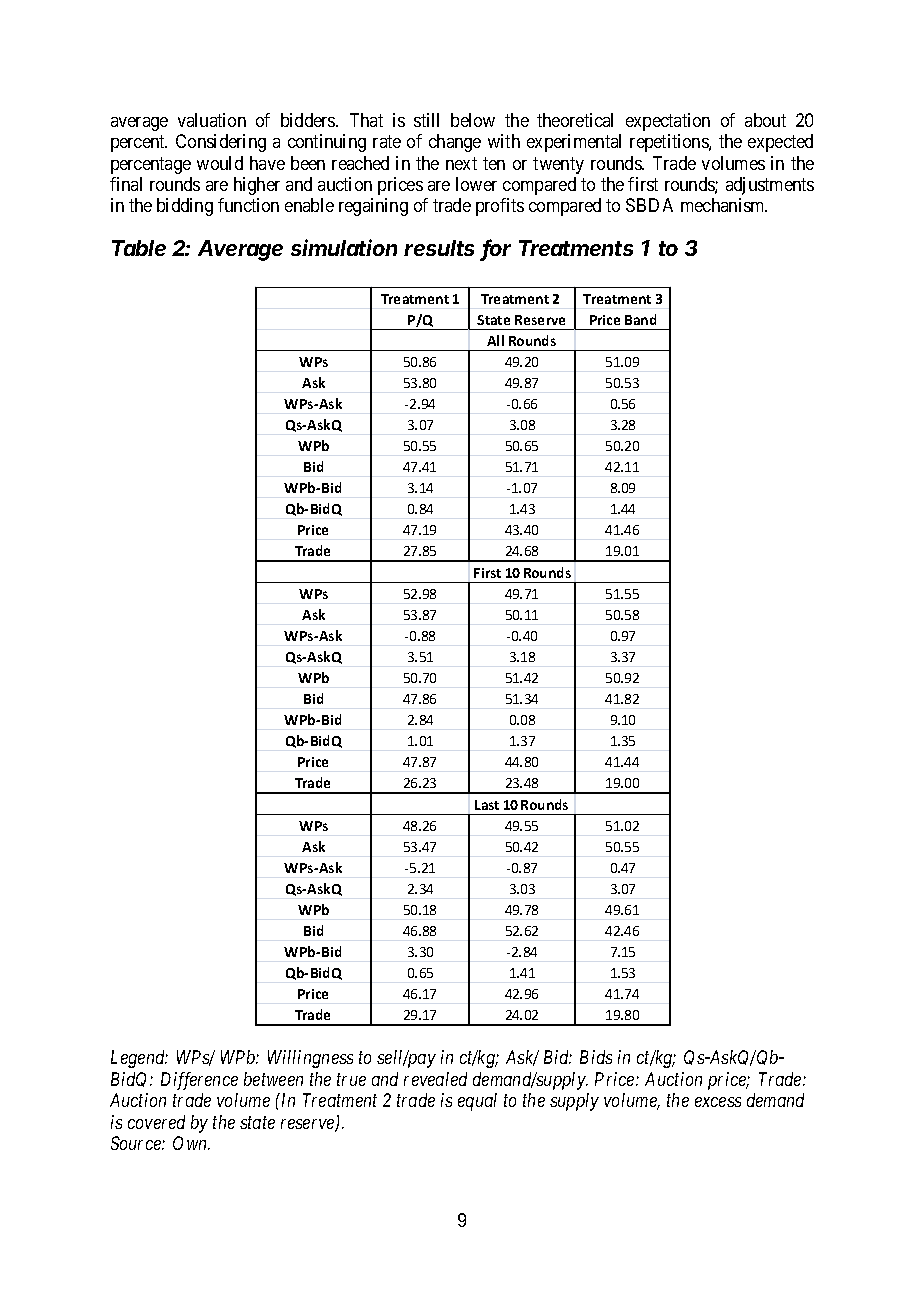  I want to click on change, so click(455, 143).
